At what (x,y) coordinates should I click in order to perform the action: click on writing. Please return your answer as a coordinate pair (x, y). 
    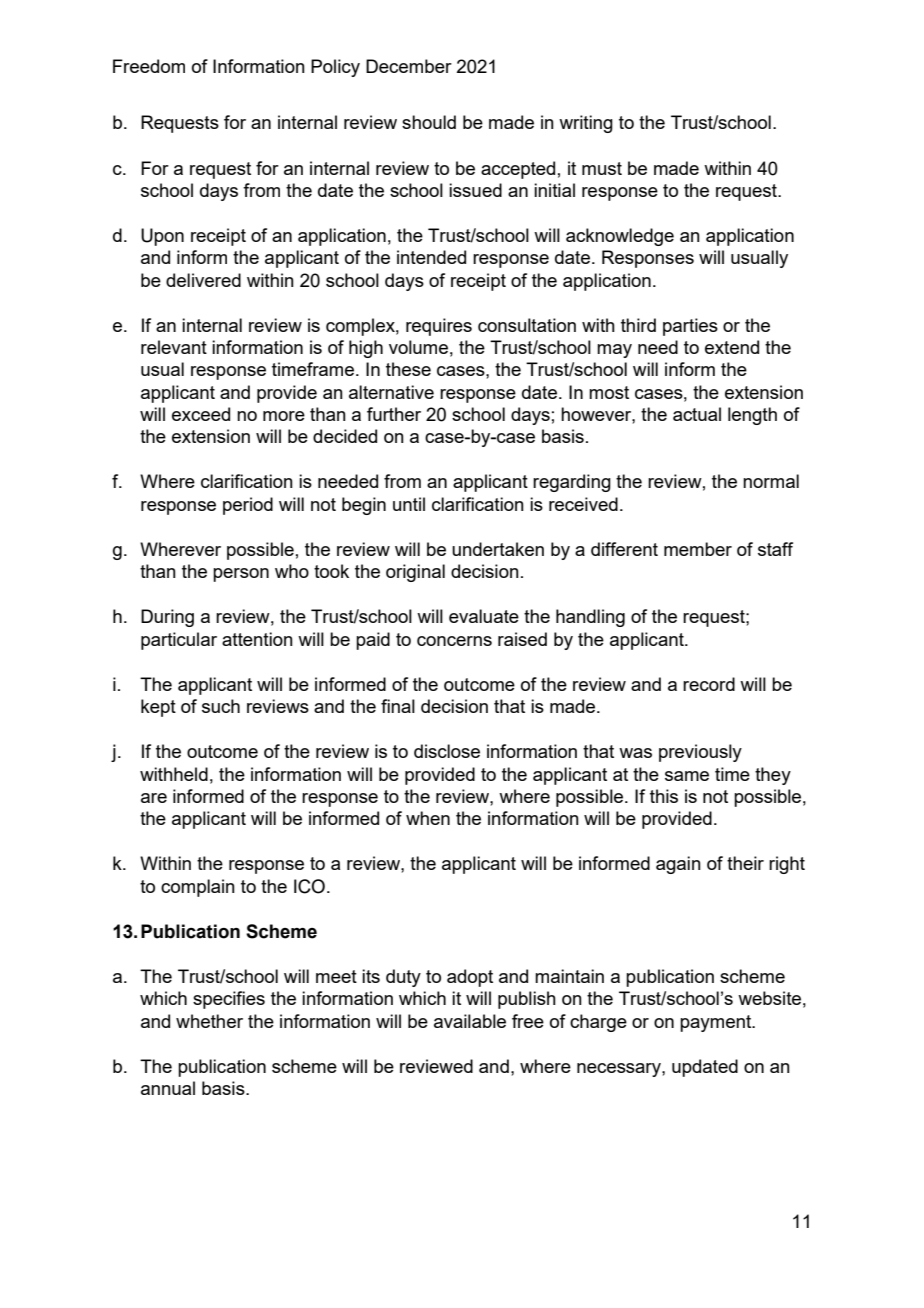
    Looking at the image, I should click on (586, 124).
